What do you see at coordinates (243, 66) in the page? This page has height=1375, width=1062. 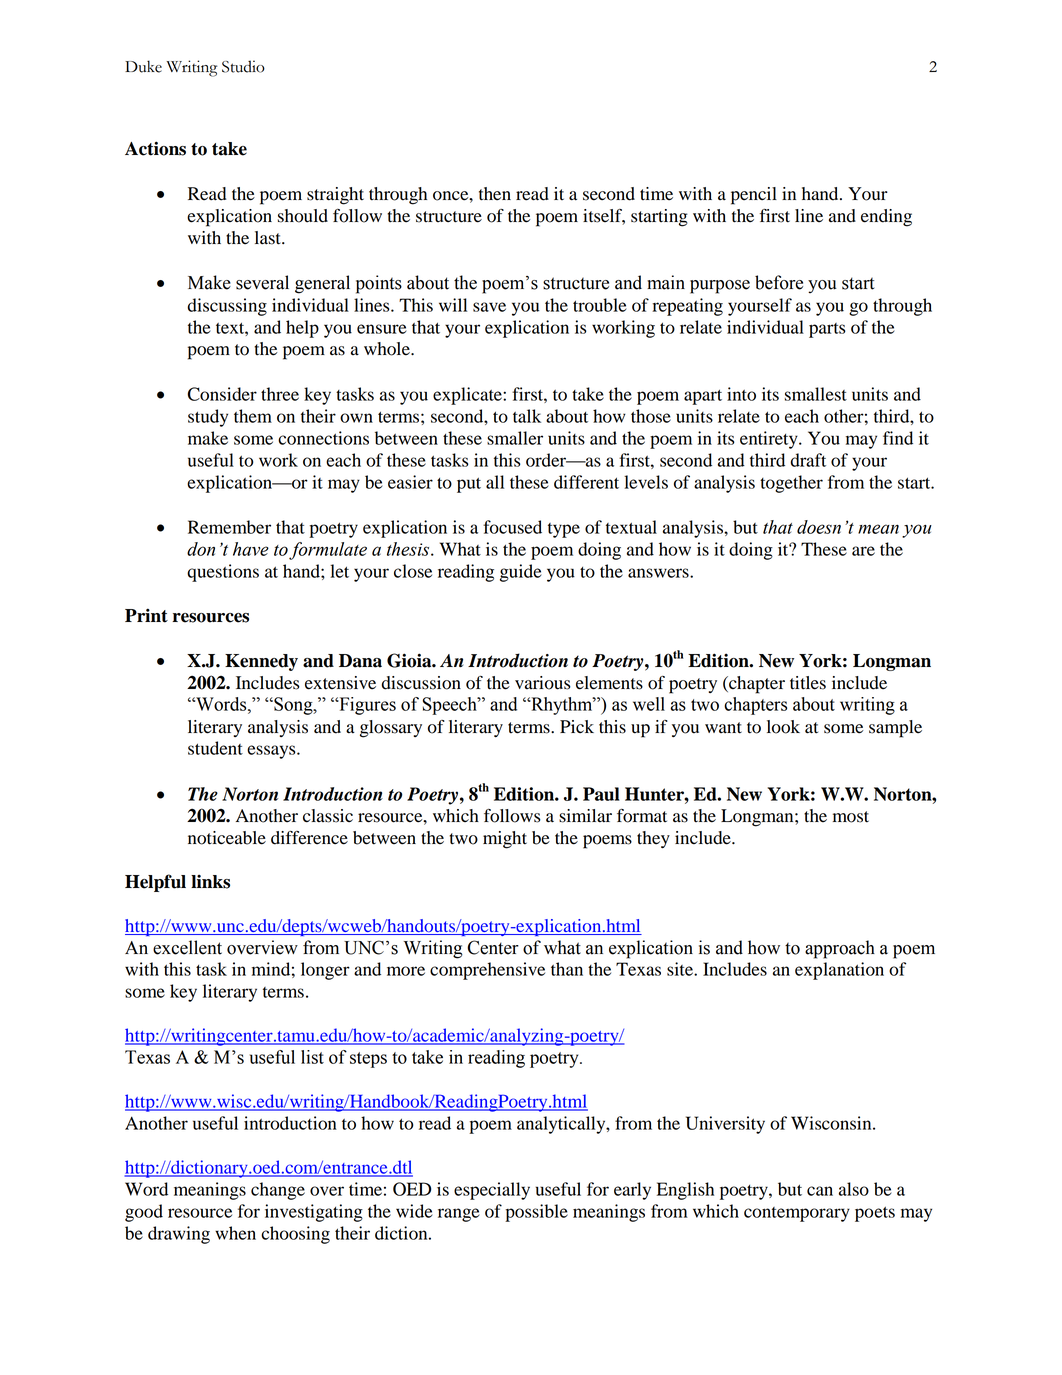 I see `Studio` at bounding box center [243, 66].
